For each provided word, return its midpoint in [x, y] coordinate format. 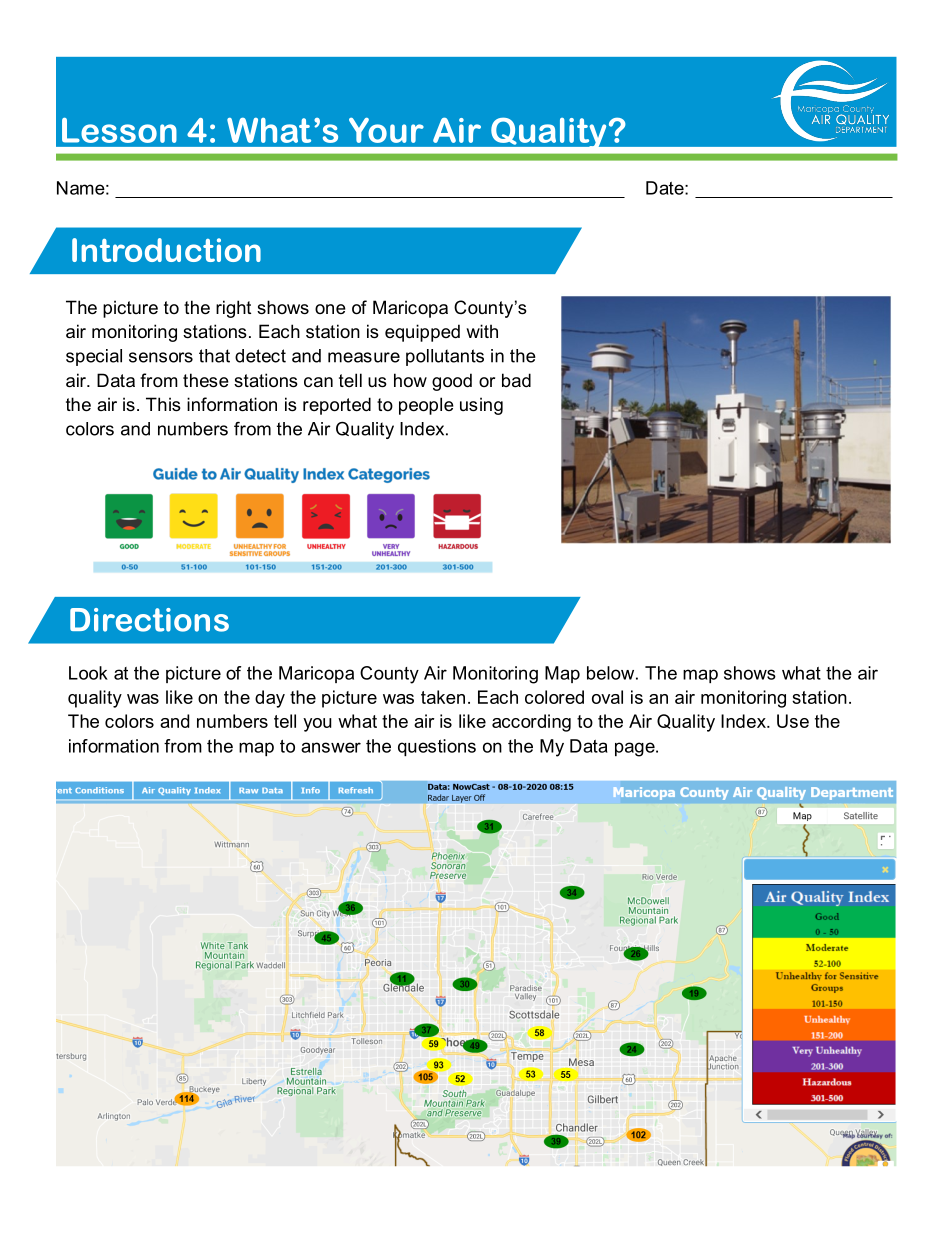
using [481, 406]
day [270, 699]
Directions [149, 620]
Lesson [119, 130]
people [426, 406]
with [482, 331]
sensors [161, 357]
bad [516, 380]
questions [437, 747]
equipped [422, 333]
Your [386, 130]
